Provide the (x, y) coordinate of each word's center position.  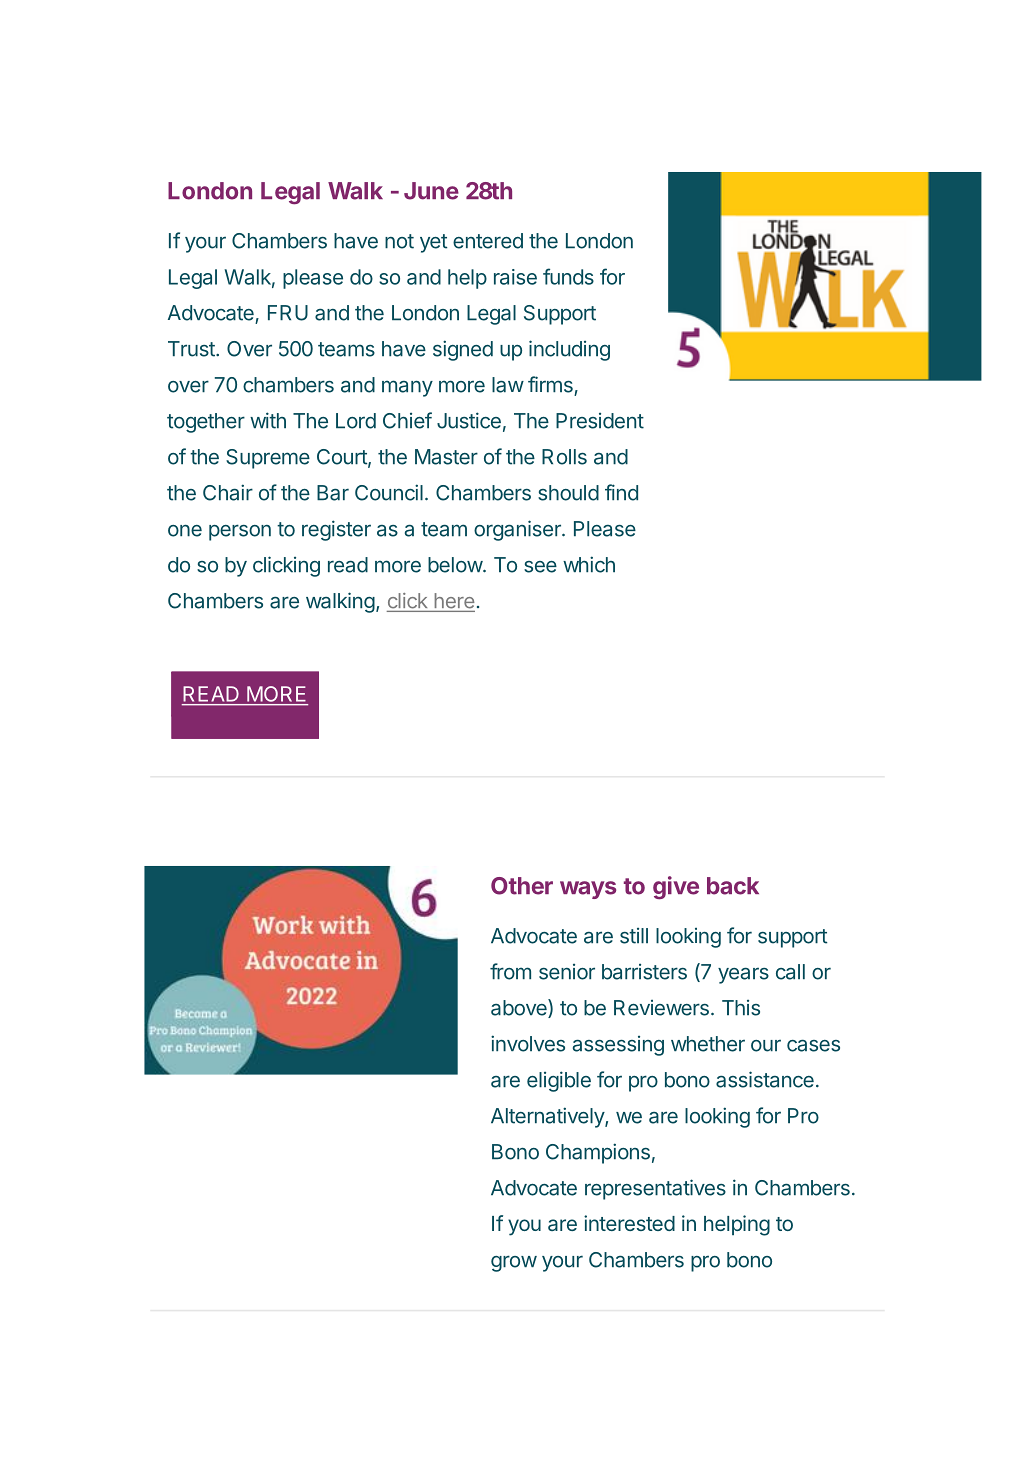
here (454, 601)
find (621, 492)
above (520, 1008)
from (510, 971)
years (743, 975)
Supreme (268, 459)
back (733, 886)
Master (446, 457)
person (240, 532)
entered (488, 241)
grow (514, 1263)
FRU (288, 313)
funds (568, 276)
